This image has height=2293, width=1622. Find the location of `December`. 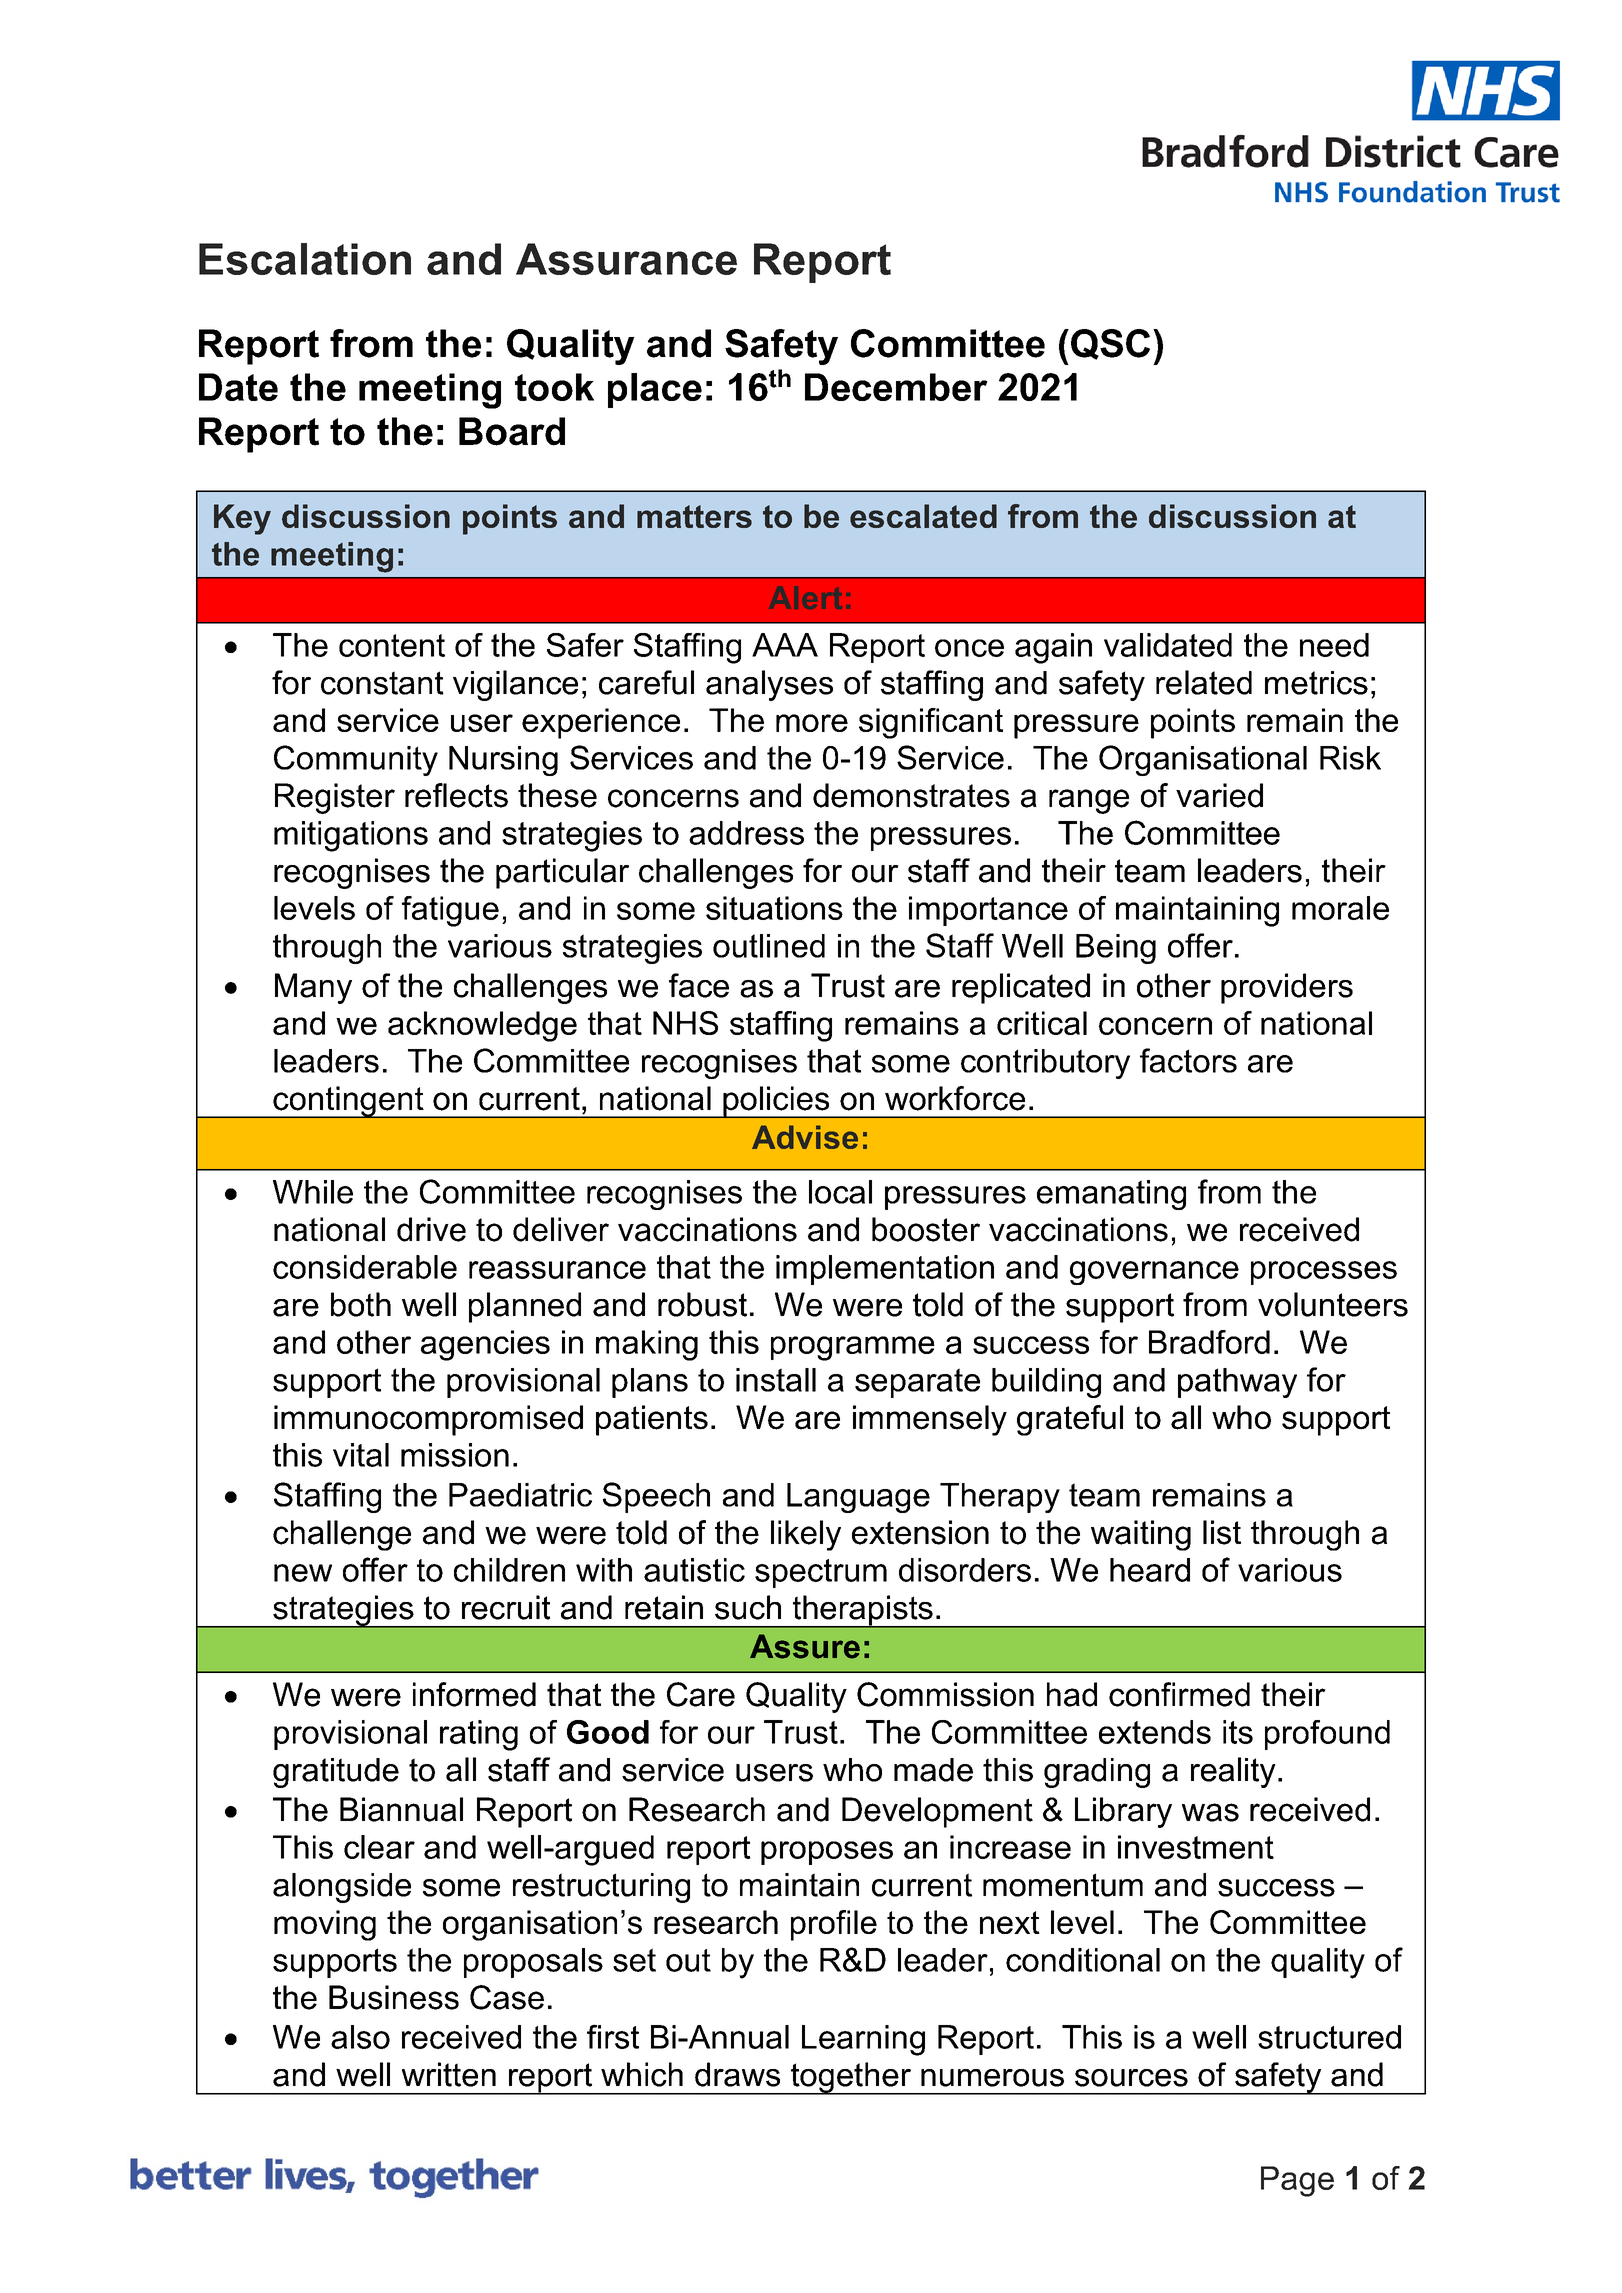

December is located at coordinates (896, 387).
